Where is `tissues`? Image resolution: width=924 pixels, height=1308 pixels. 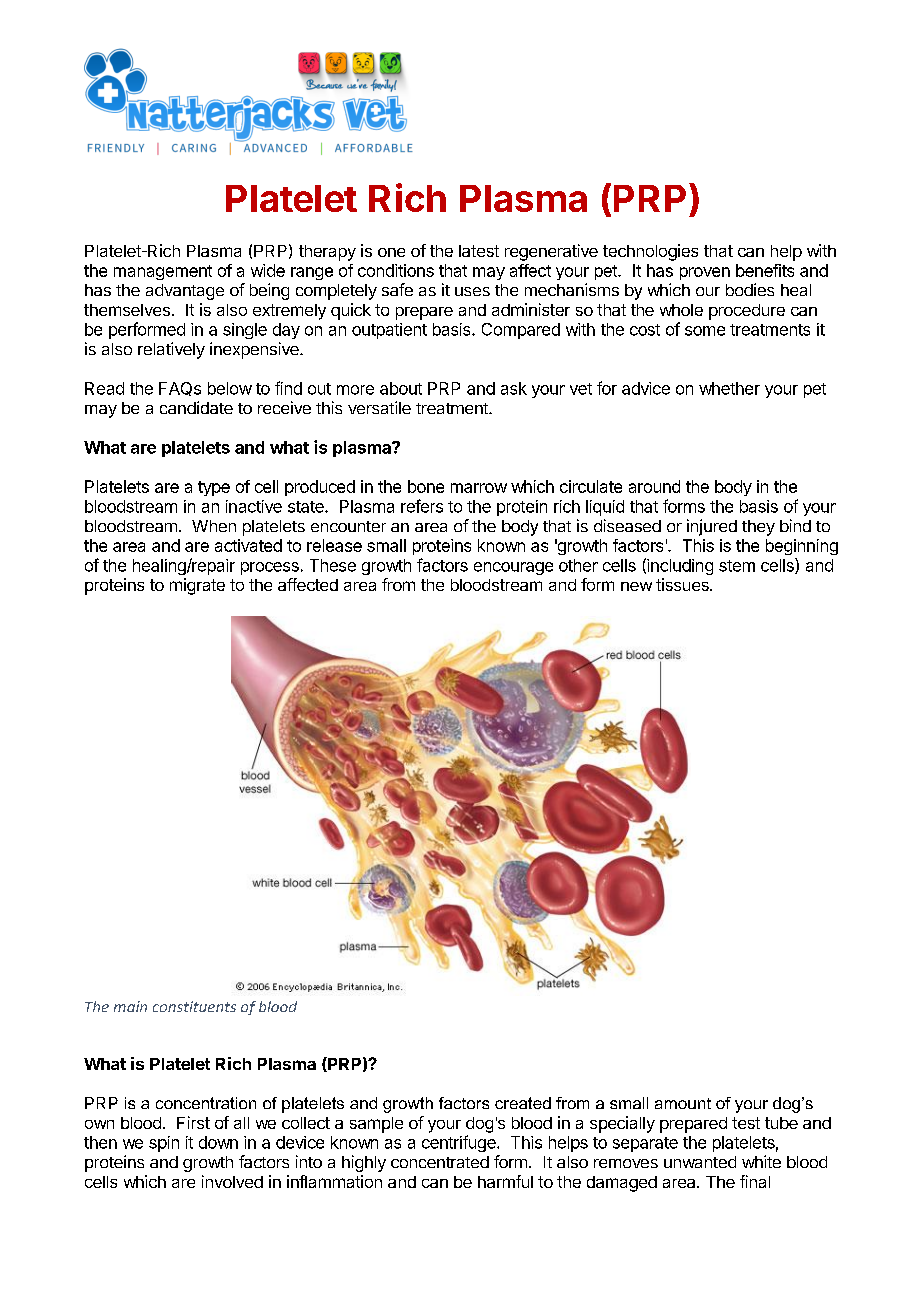 tissues is located at coordinates (683, 584).
